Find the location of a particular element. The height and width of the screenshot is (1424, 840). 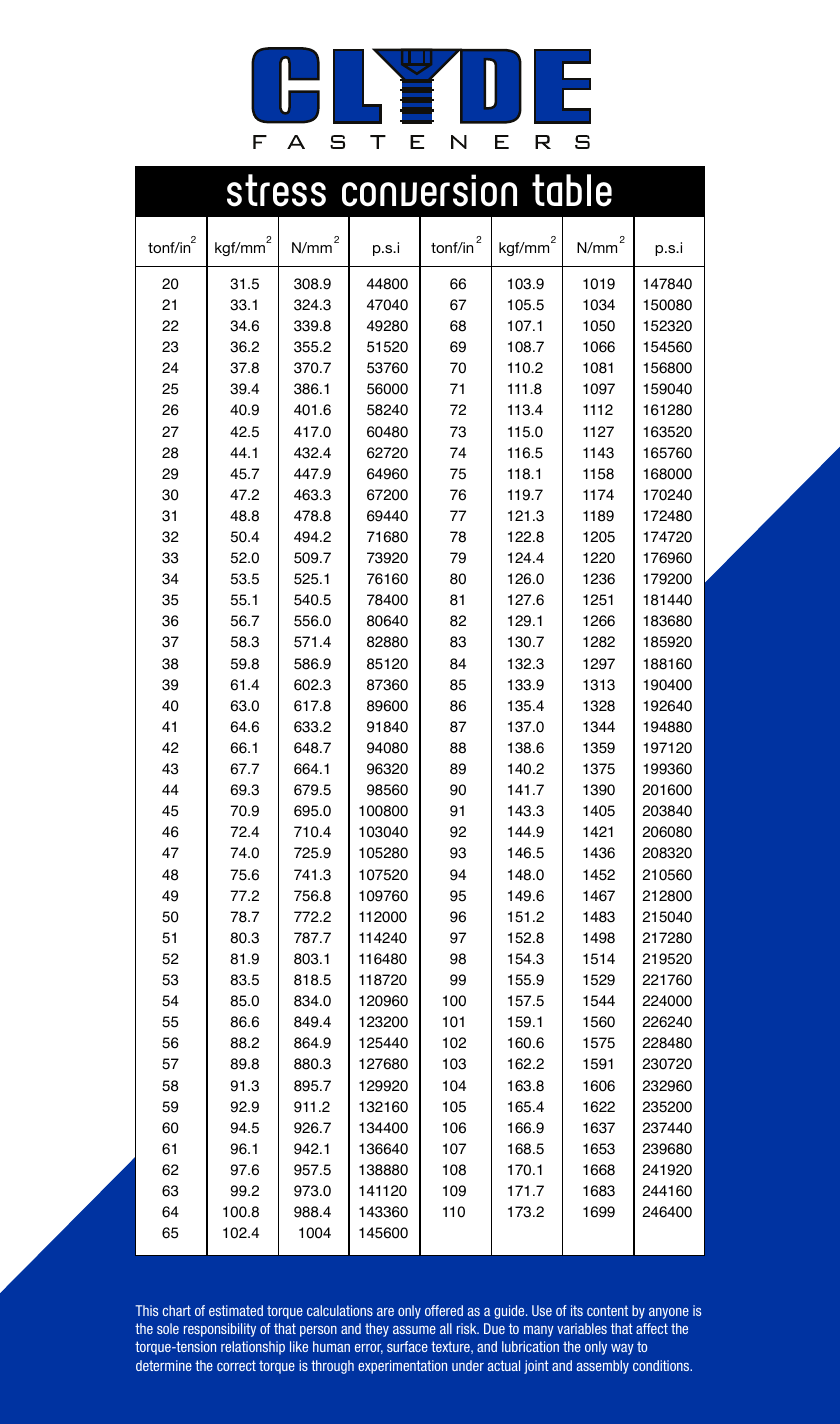

stress is located at coordinates (276, 190).
